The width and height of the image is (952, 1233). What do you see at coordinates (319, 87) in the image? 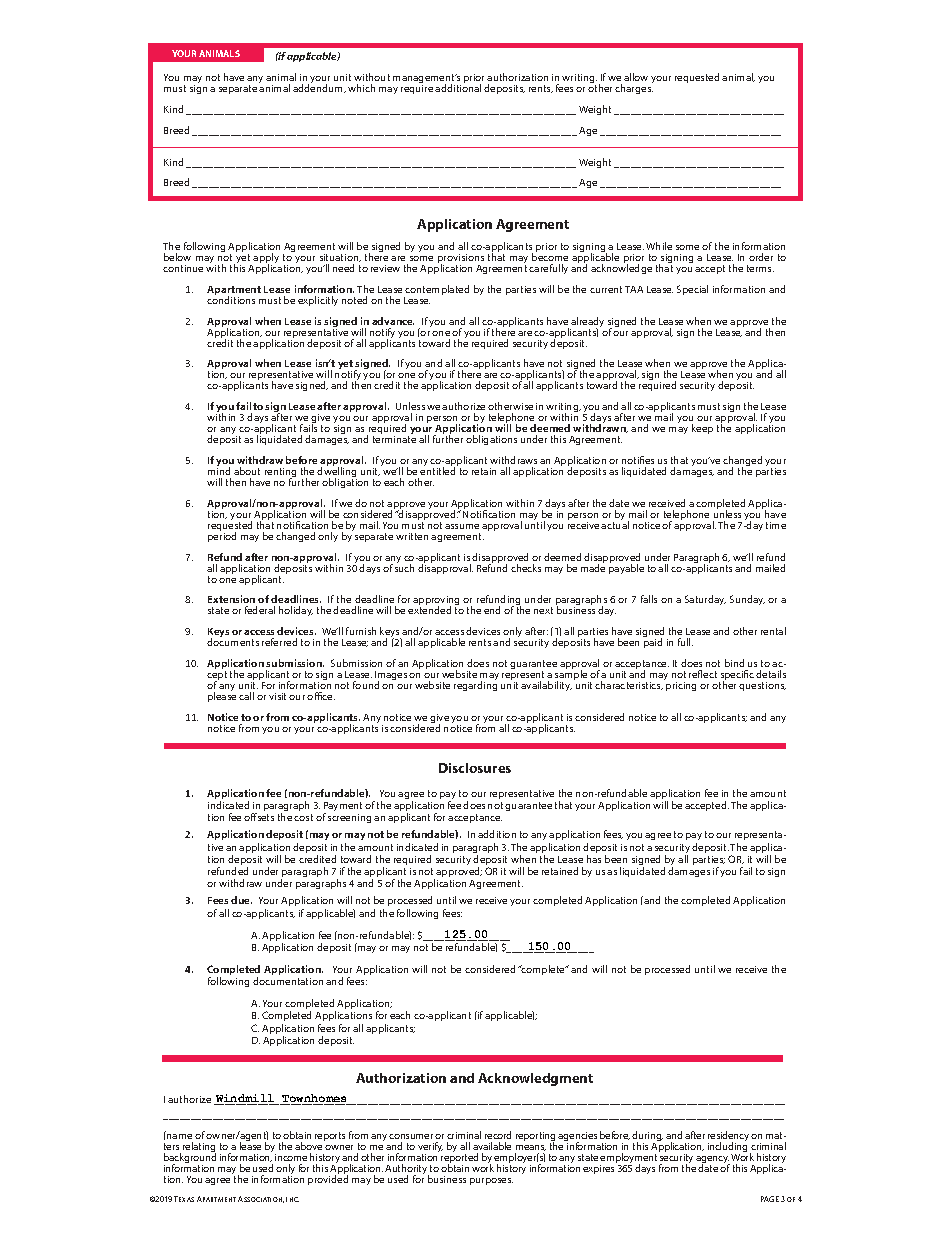
I see `addendum` at bounding box center [319, 87].
